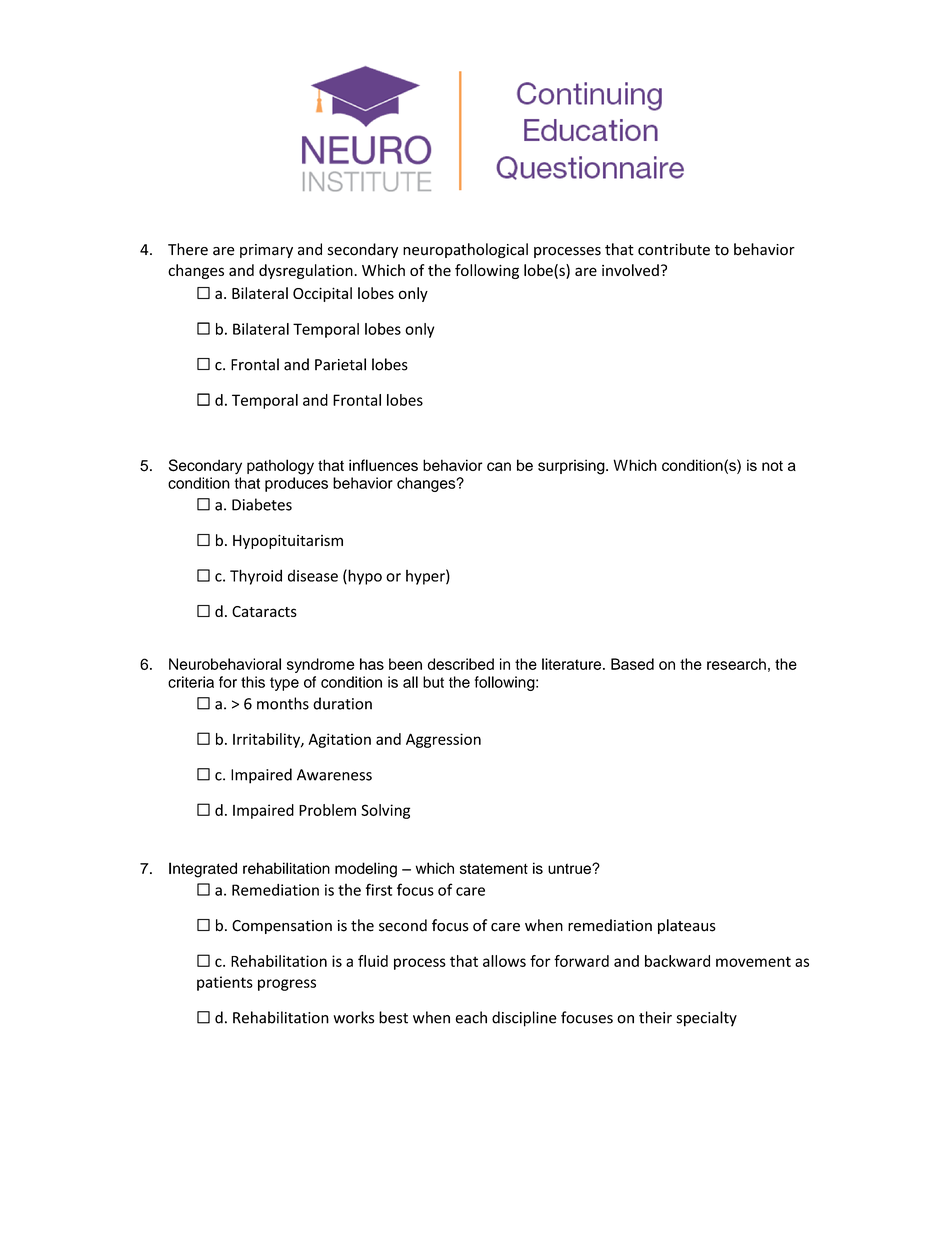 This page has height=1233, width=952. I want to click on contribute, so click(674, 249).
